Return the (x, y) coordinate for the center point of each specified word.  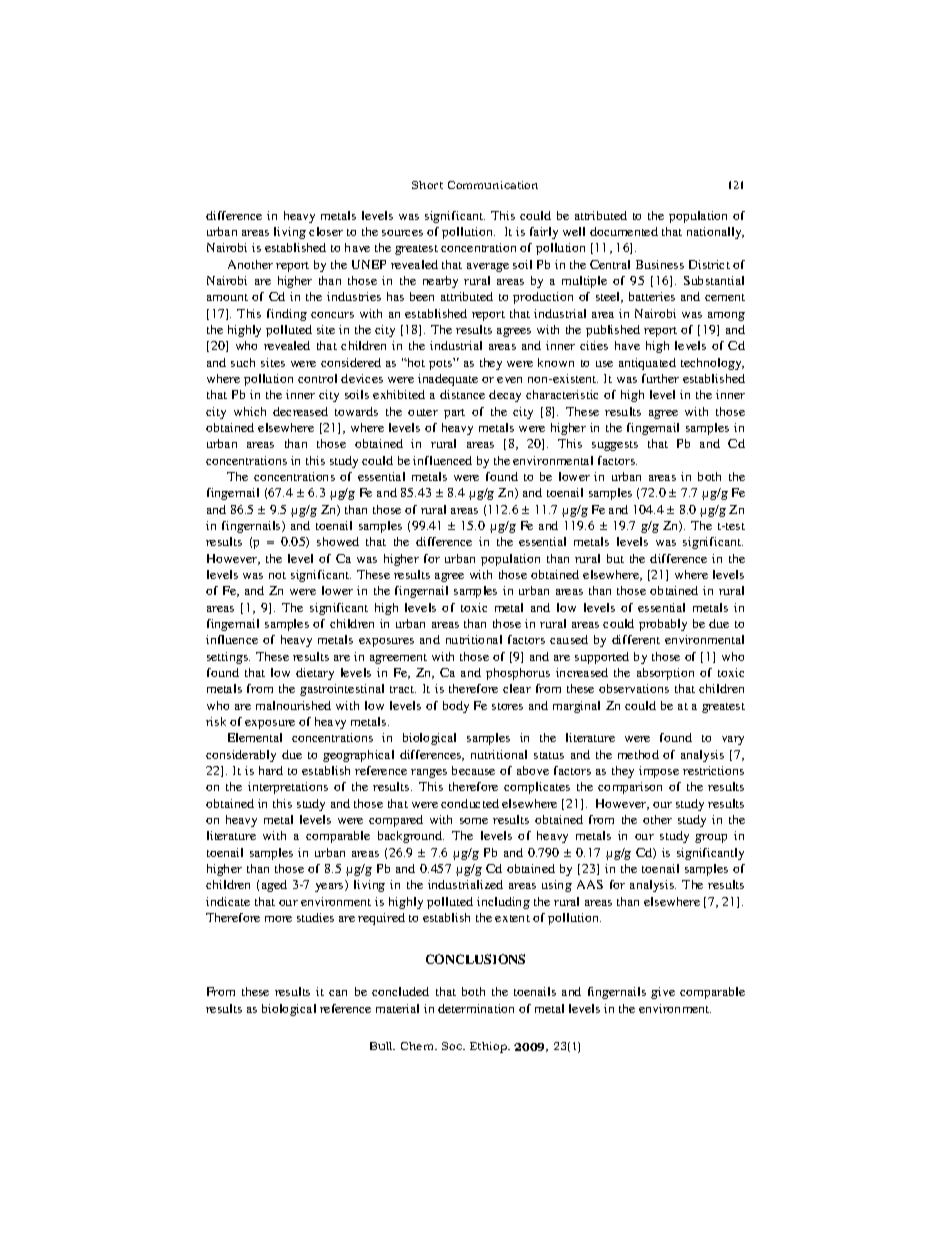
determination (476, 1008)
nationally (715, 233)
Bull (382, 1046)
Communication (493, 185)
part (454, 414)
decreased (300, 411)
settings (228, 658)
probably (663, 625)
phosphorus (518, 674)
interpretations (288, 788)
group (711, 838)
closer (326, 231)
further (660, 378)
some (474, 821)
